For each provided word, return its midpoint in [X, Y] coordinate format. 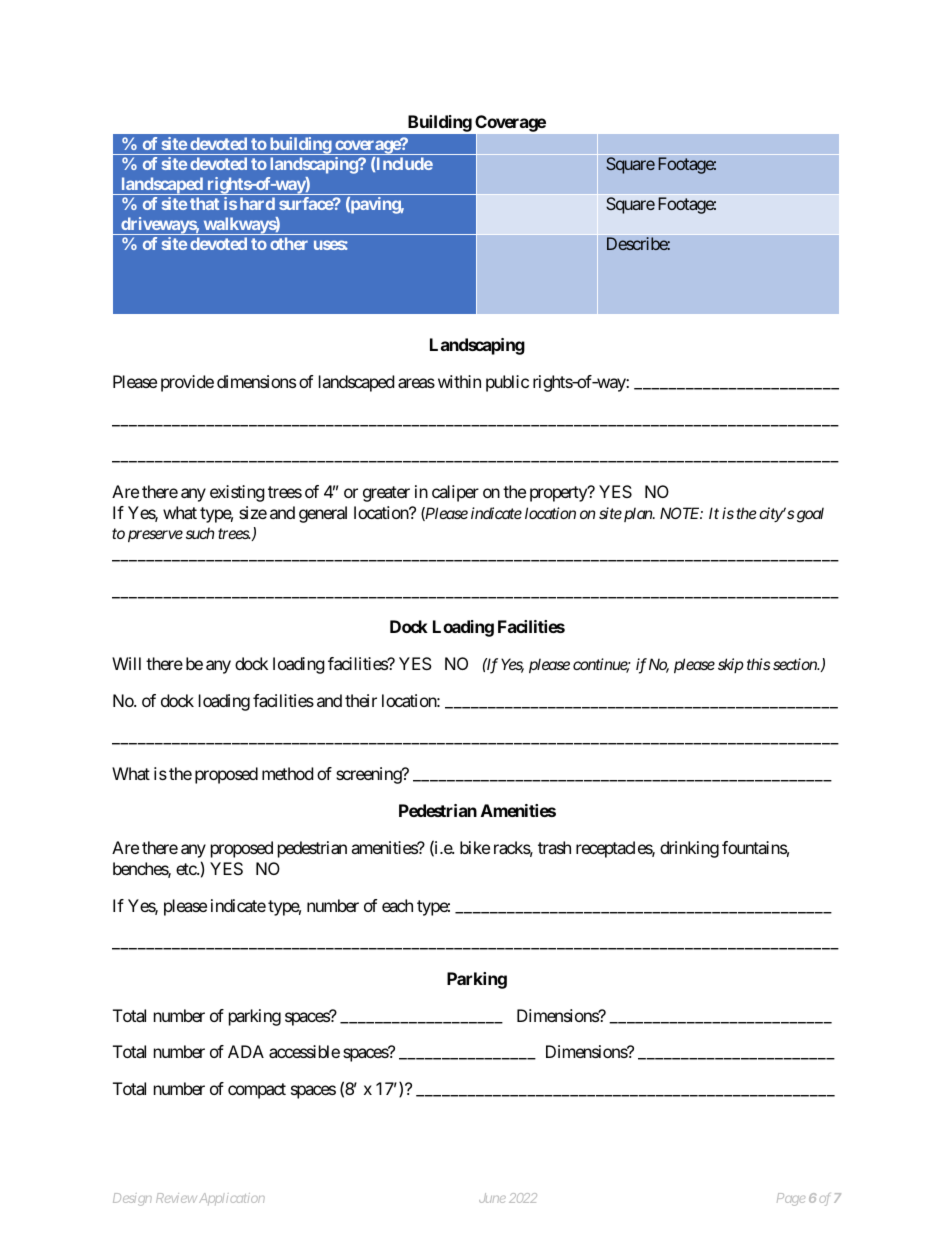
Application [230, 1199]
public [507, 383]
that [204, 203]
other [289, 243]
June [492, 1198]
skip [731, 665]
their [361, 700]
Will [126, 663]
